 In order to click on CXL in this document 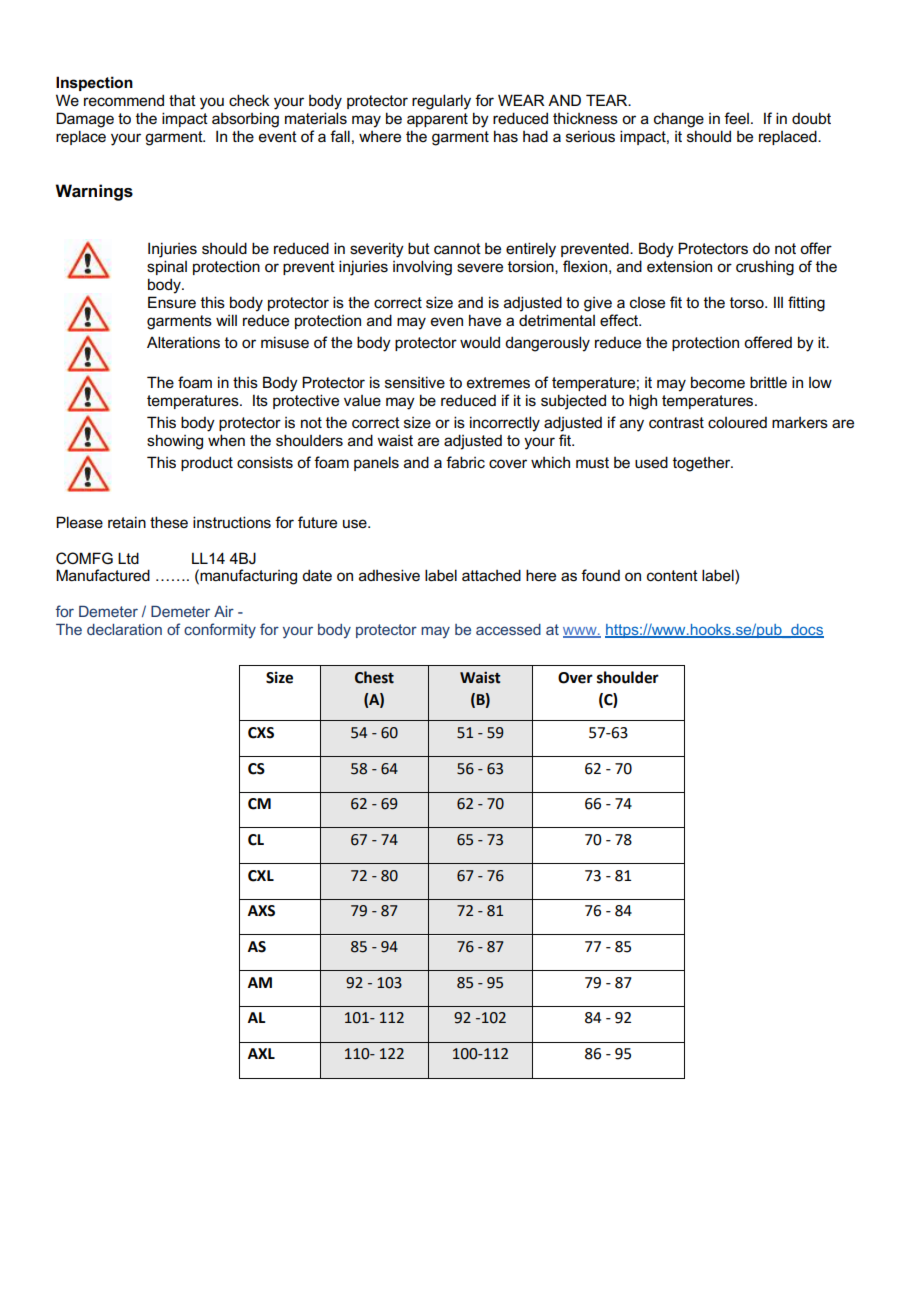, I will do `click(261, 876)`.
